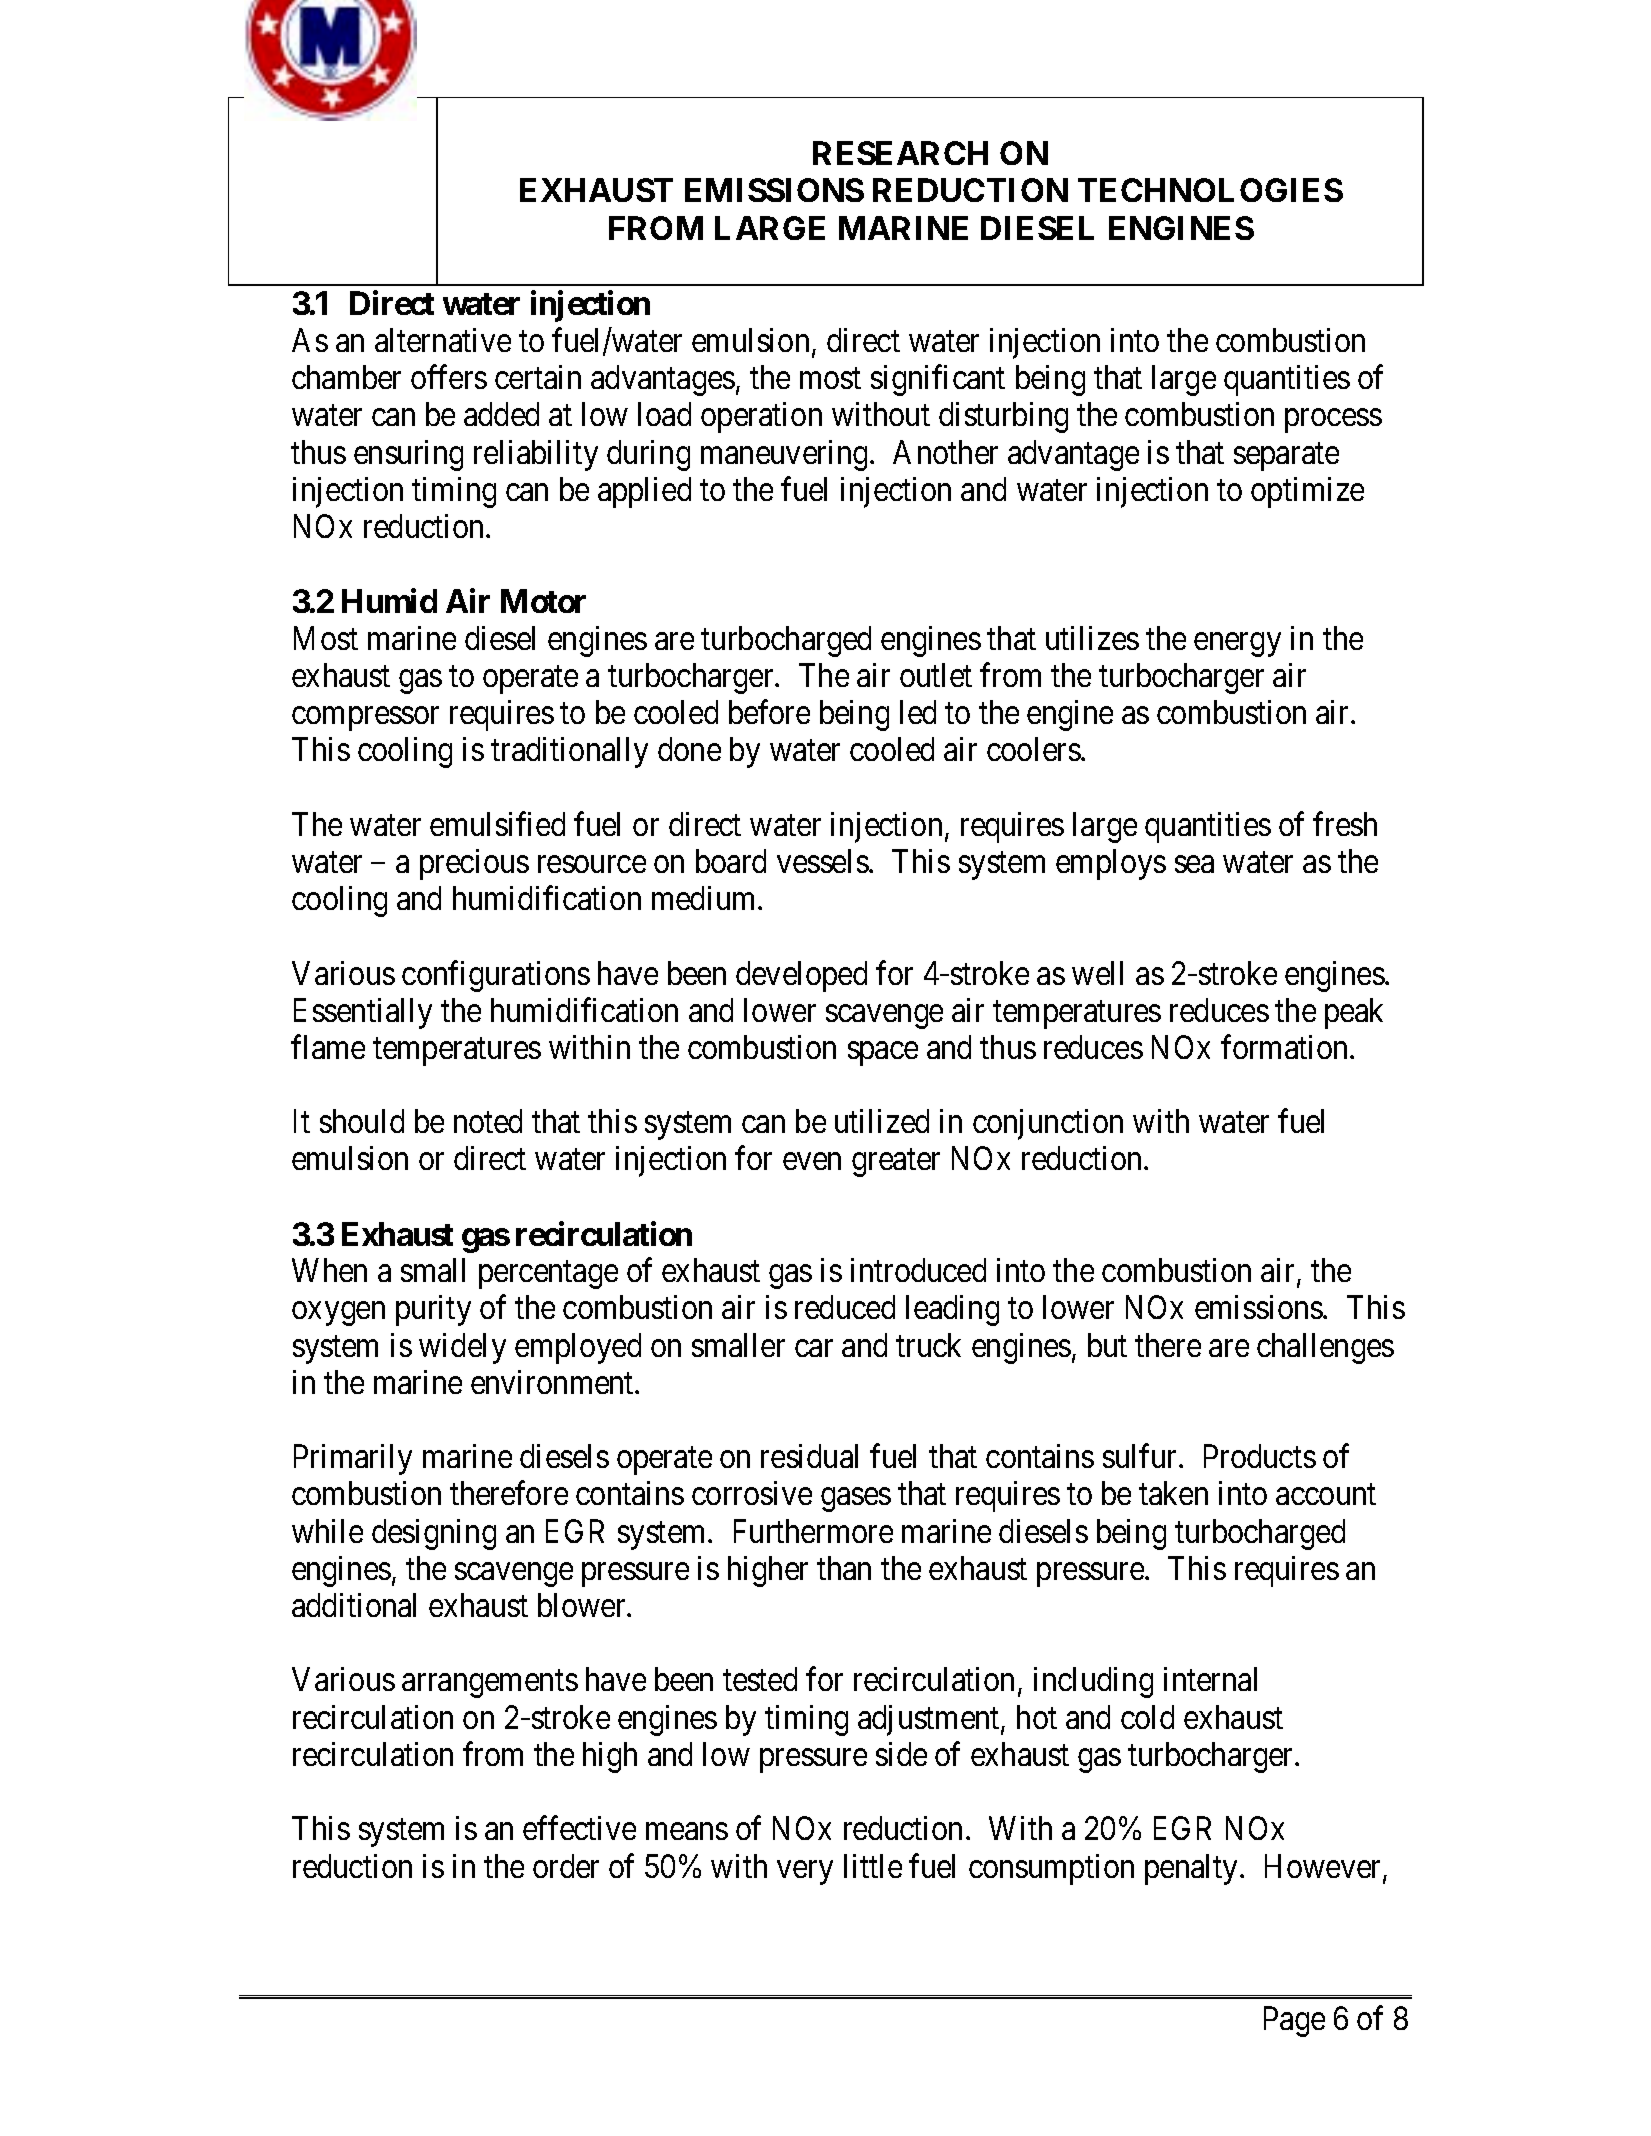  Describe the element at coordinates (434, 1534) in the screenshot. I see `designing` at that location.
